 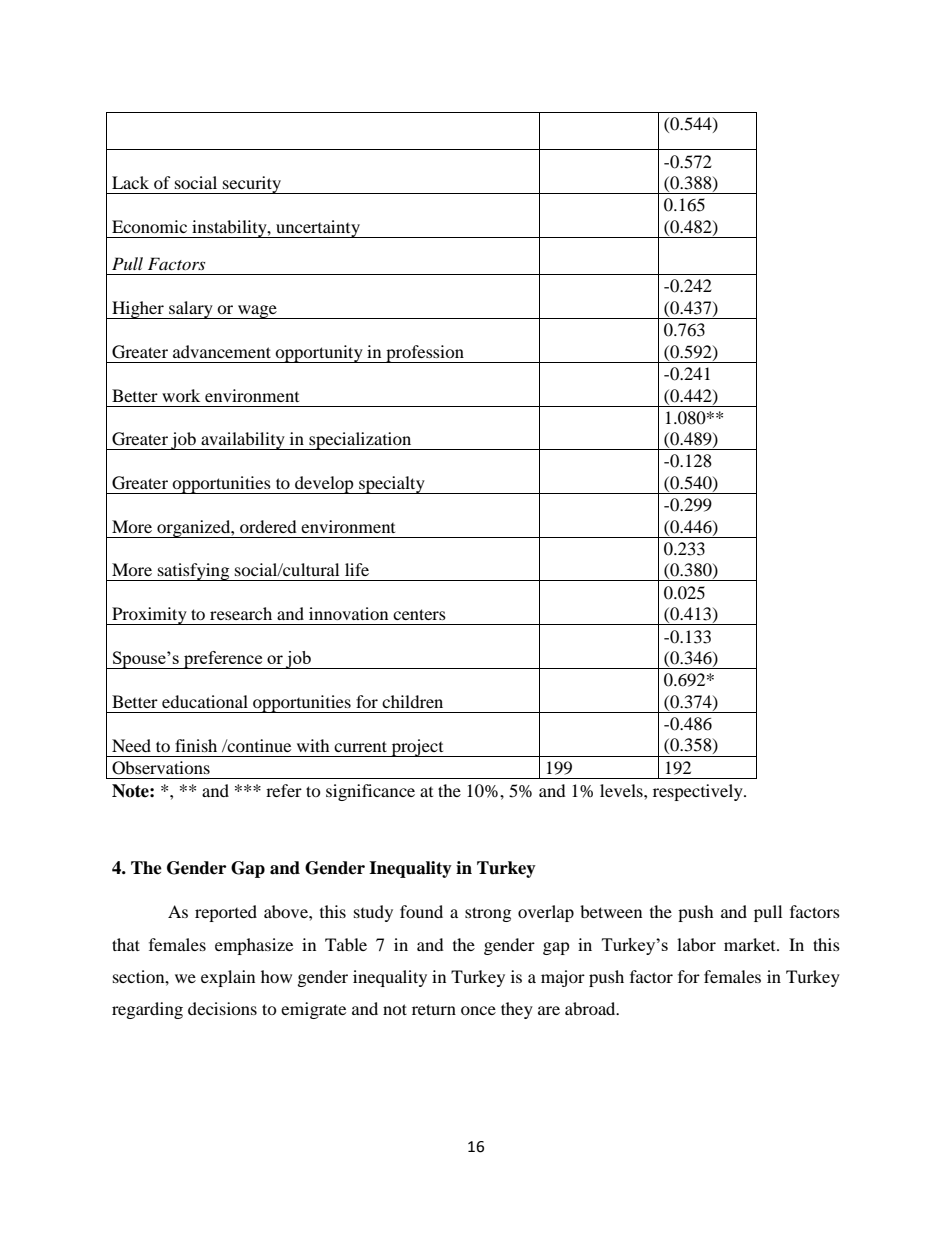 What do you see at coordinates (434, 1009) in the document?
I see `return` at bounding box center [434, 1009].
